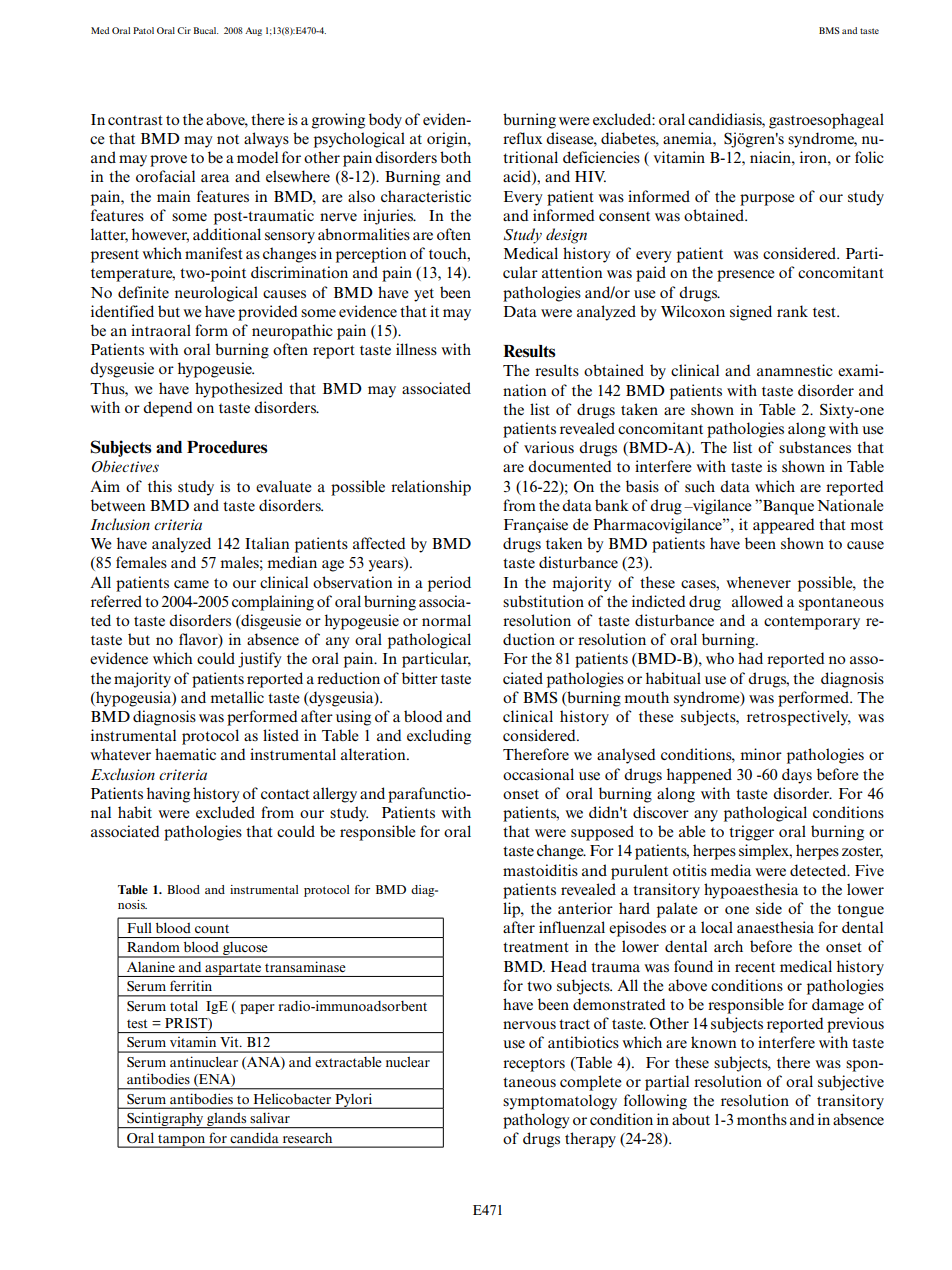  What do you see at coordinates (826, 121) in the page?
I see `gastroesophageal` at bounding box center [826, 121].
